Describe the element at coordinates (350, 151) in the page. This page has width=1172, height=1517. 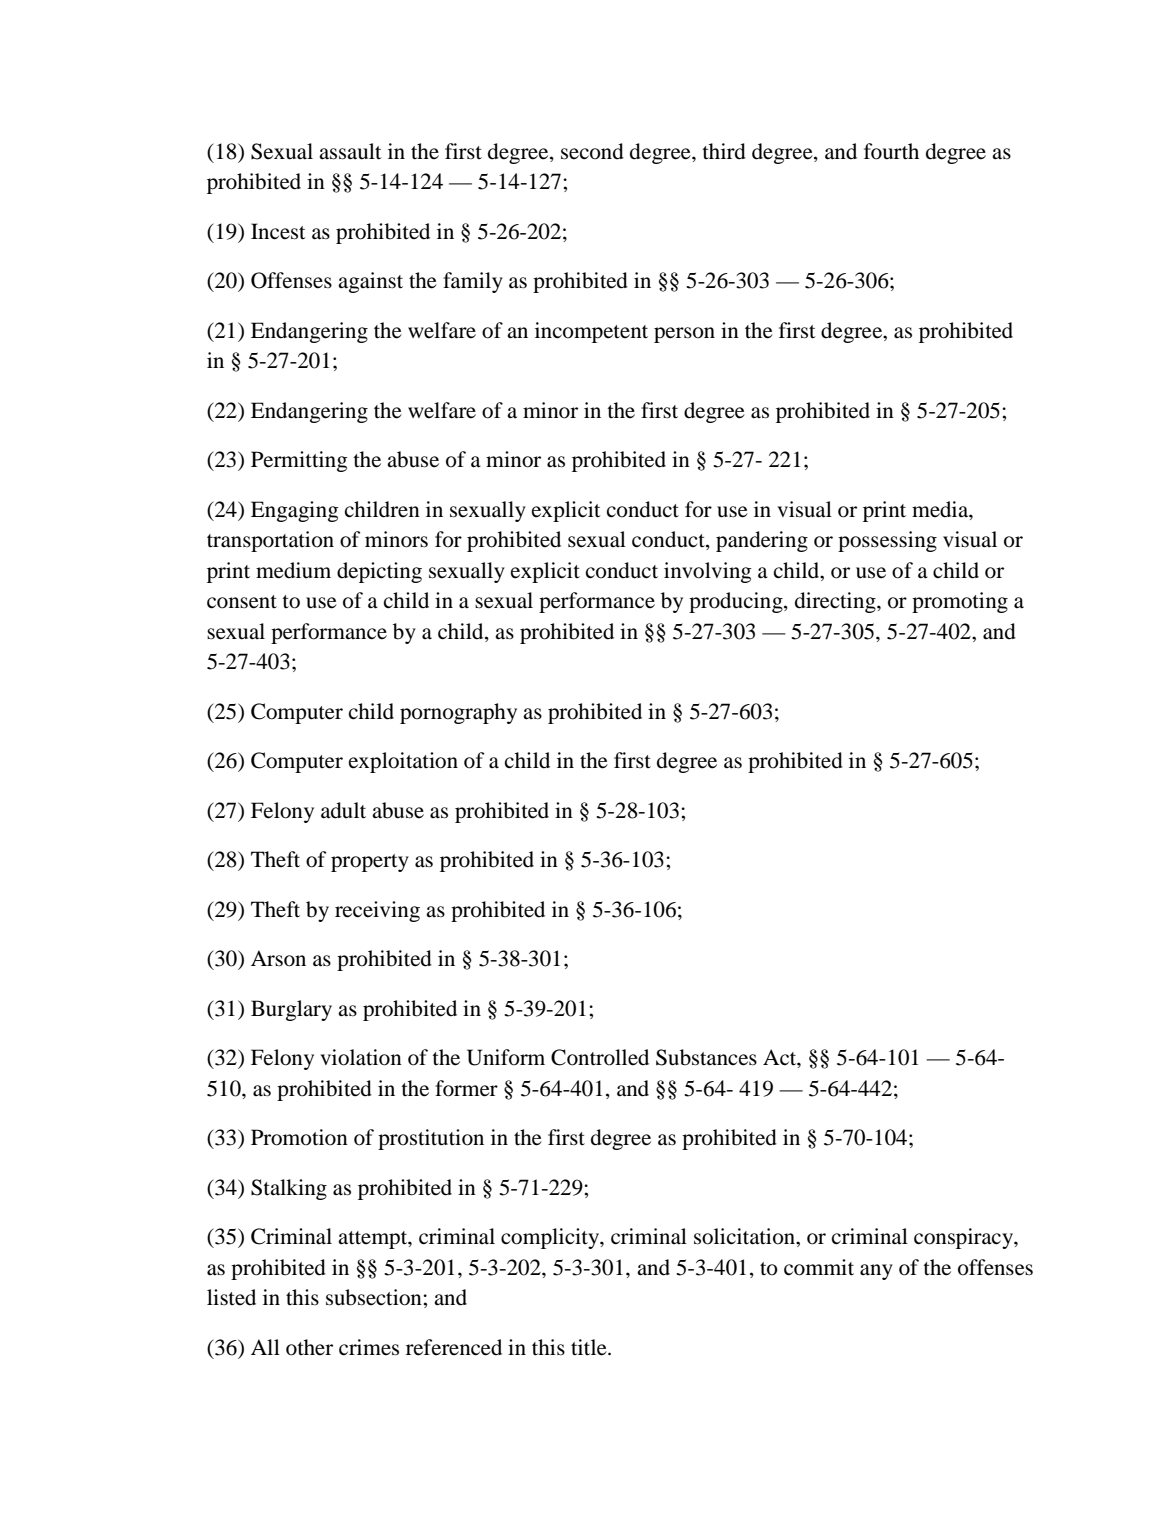
I see `assault` at that location.
